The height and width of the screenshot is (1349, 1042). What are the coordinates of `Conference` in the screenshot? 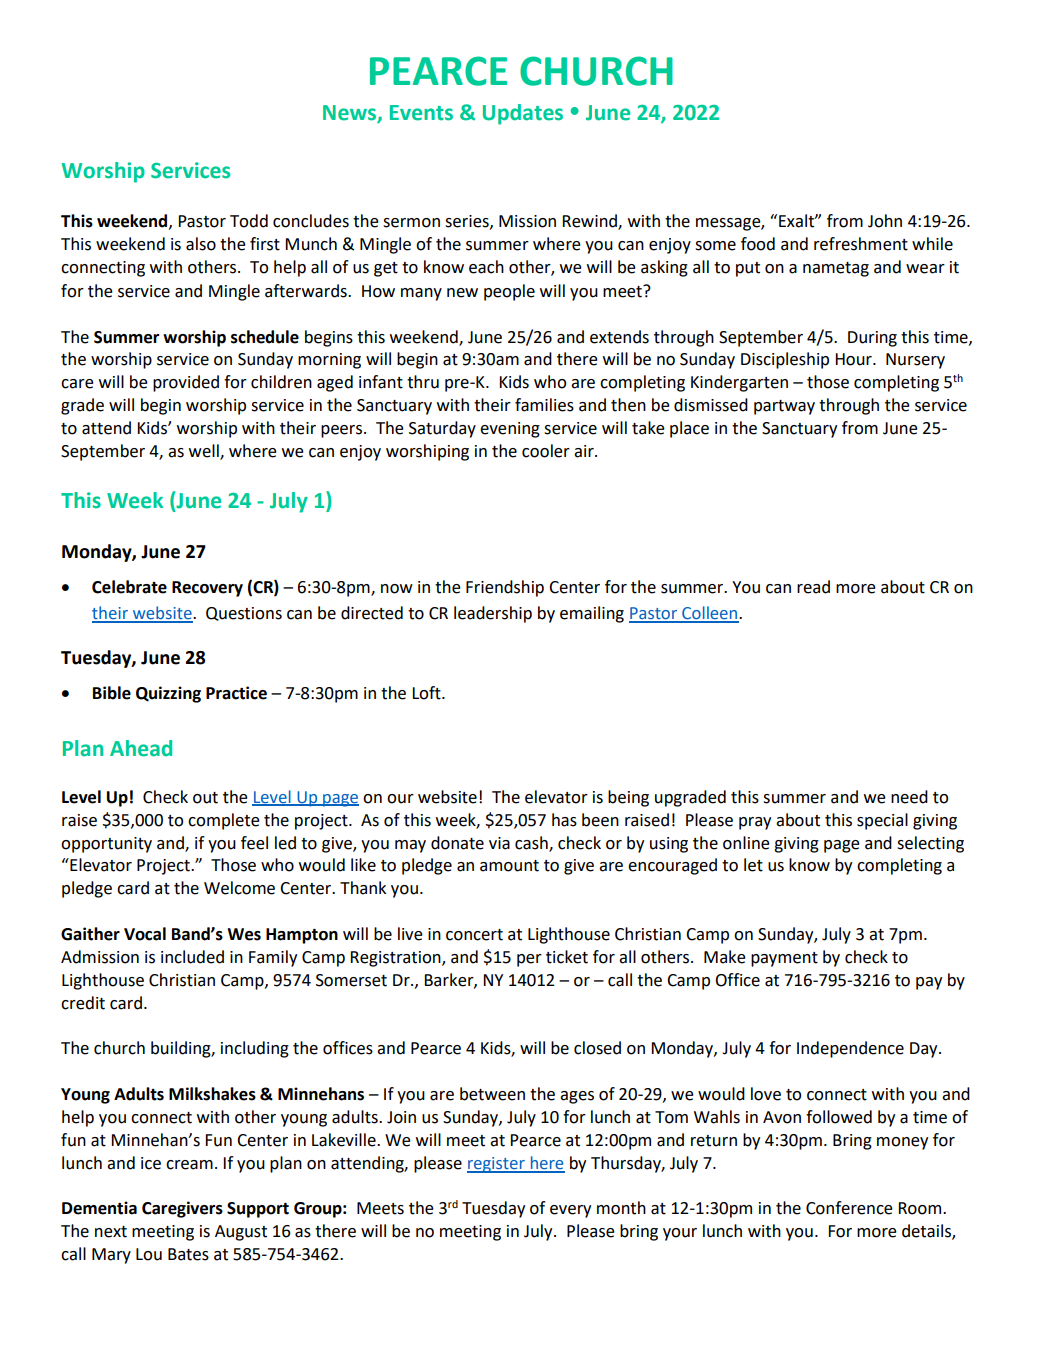 It's located at (849, 1208).
